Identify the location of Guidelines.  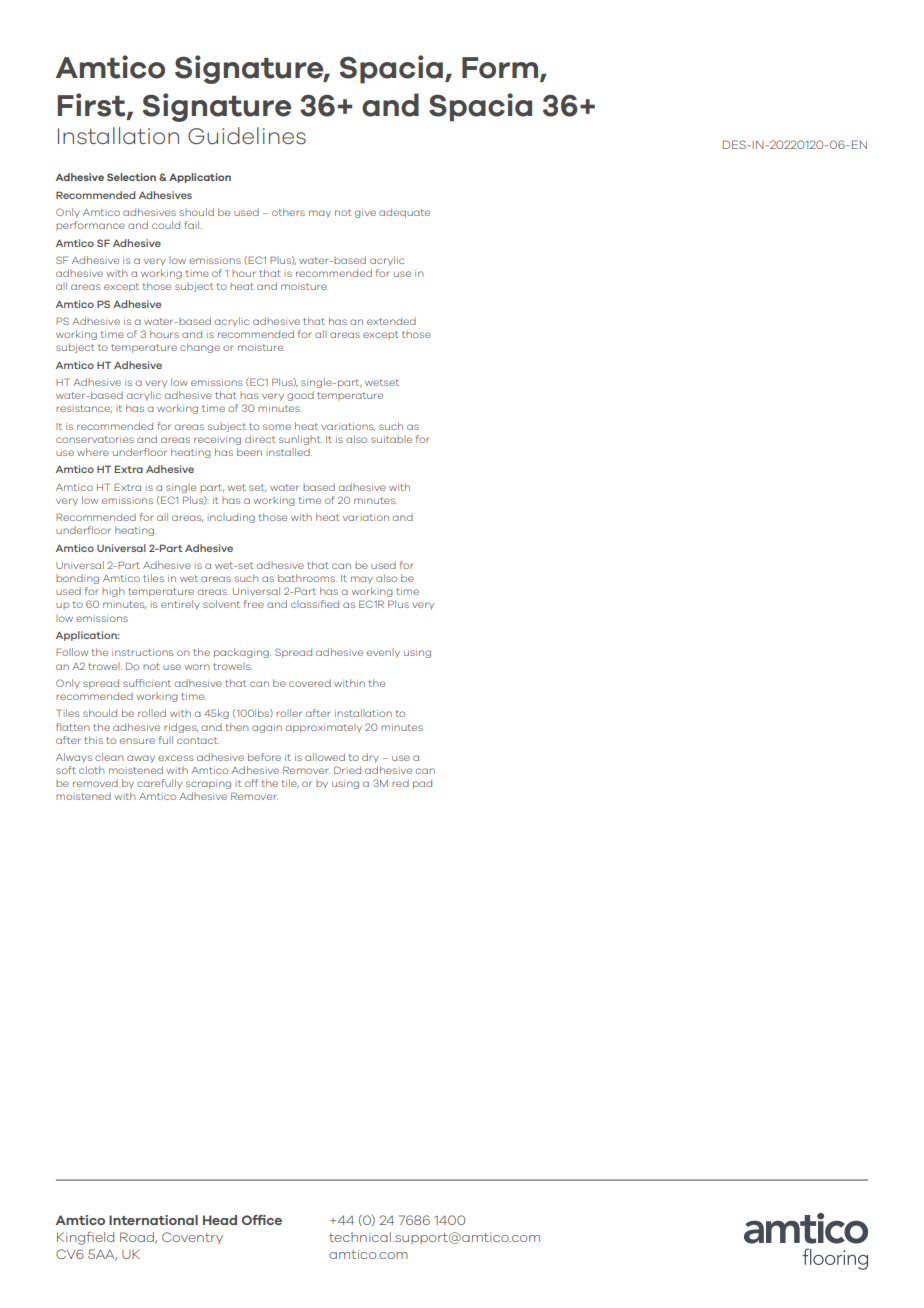
(247, 136).
